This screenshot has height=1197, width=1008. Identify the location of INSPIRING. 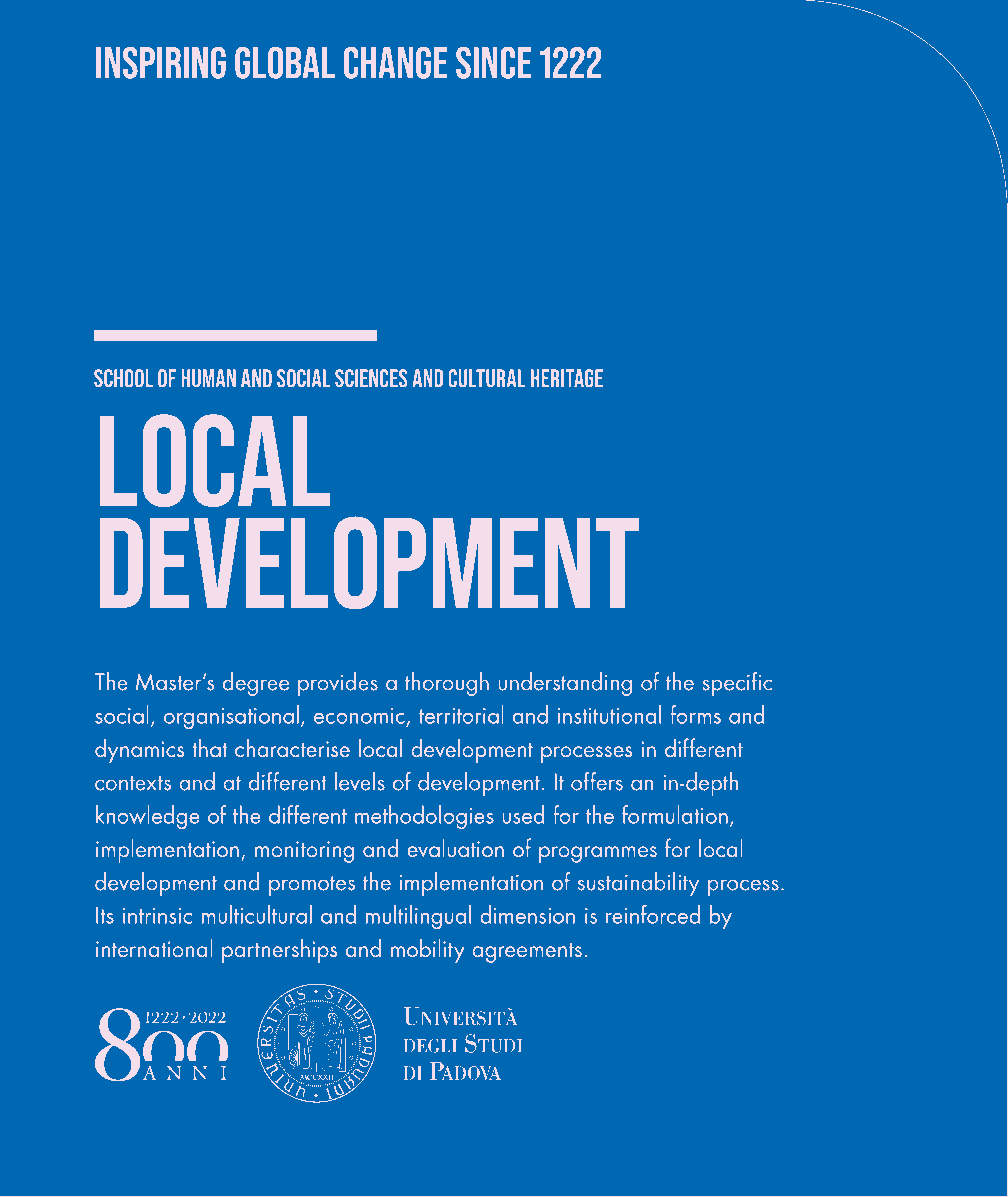
(161, 63).
